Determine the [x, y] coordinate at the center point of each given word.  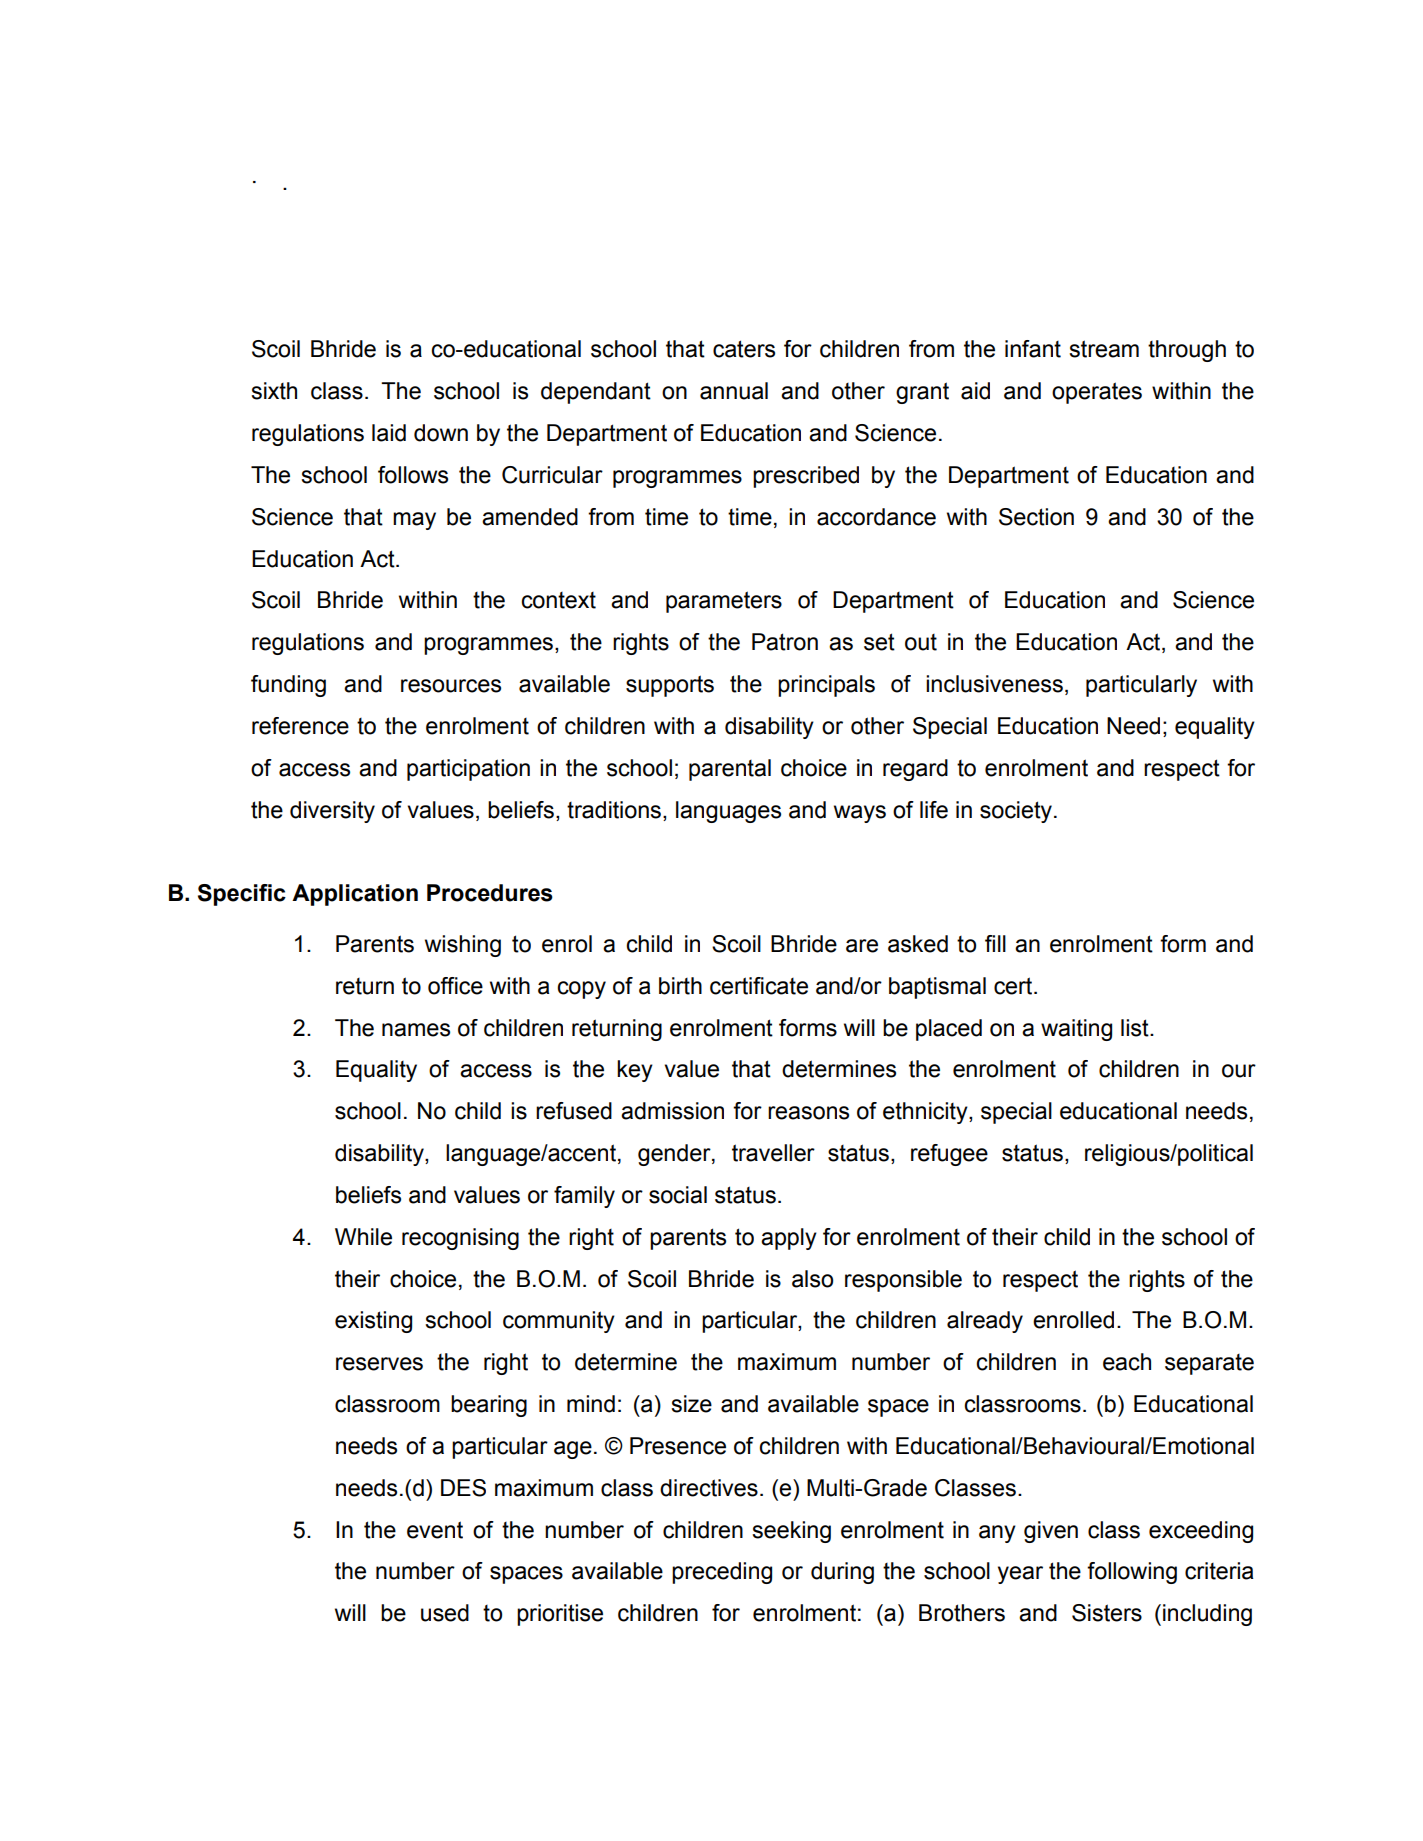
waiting [1076, 1030]
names [416, 1030]
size [691, 1404]
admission [672, 1111]
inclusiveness [994, 684]
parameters [724, 602]
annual [734, 391]
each [1127, 1362]
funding [288, 686]
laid [389, 433]
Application [355, 895]
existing [373, 1322]
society [1016, 812]
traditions [615, 810]
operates [1097, 393]
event [435, 1530]
